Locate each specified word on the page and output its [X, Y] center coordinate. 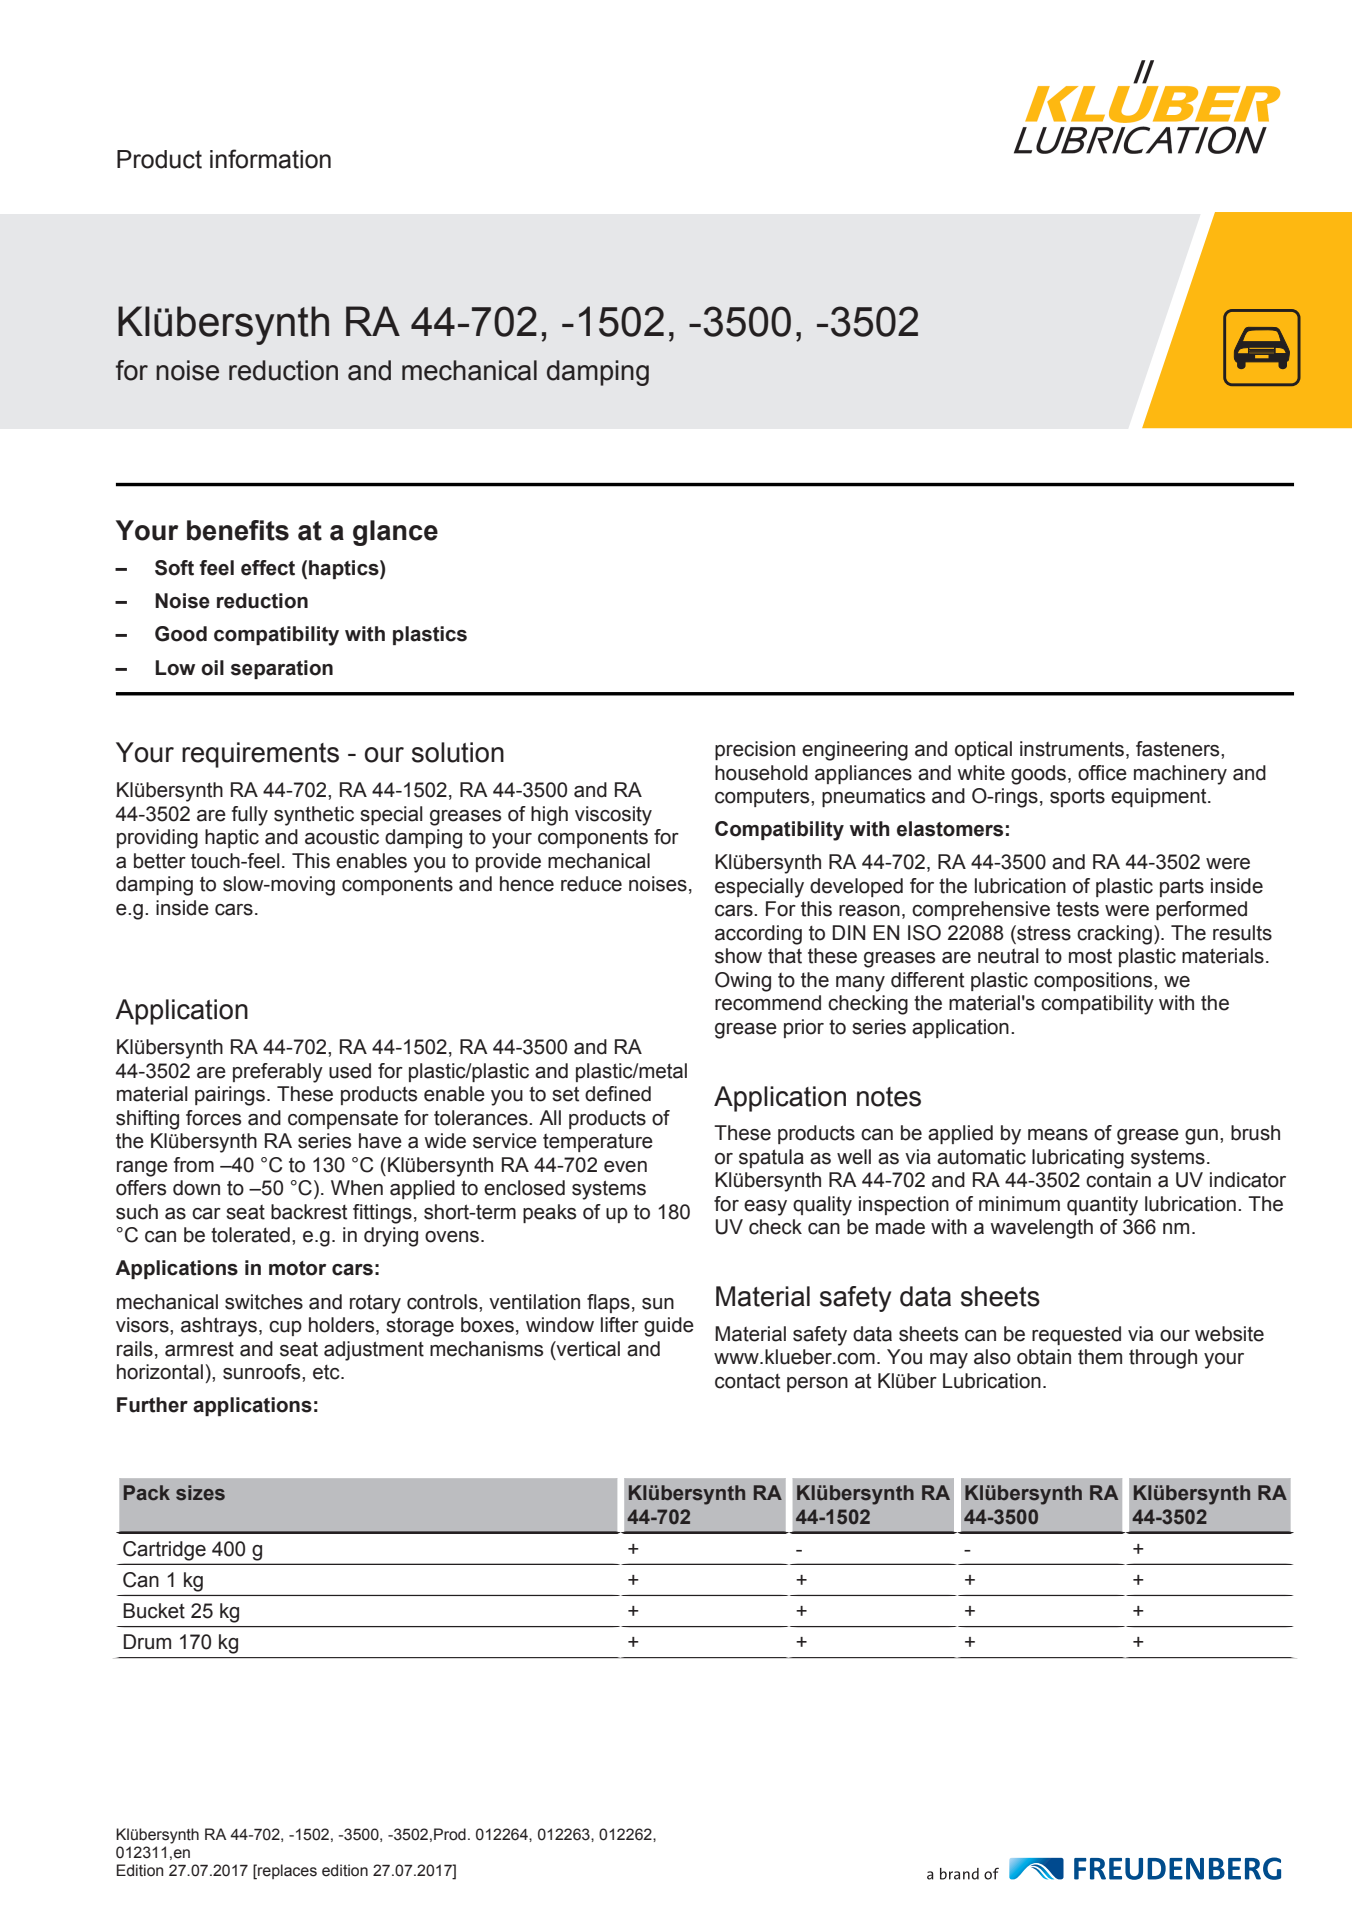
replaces [286, 1871]
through [1163, 1359]
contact [747, 1381]
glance [395, 533]
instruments [1072, 749]
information [270, 159]
